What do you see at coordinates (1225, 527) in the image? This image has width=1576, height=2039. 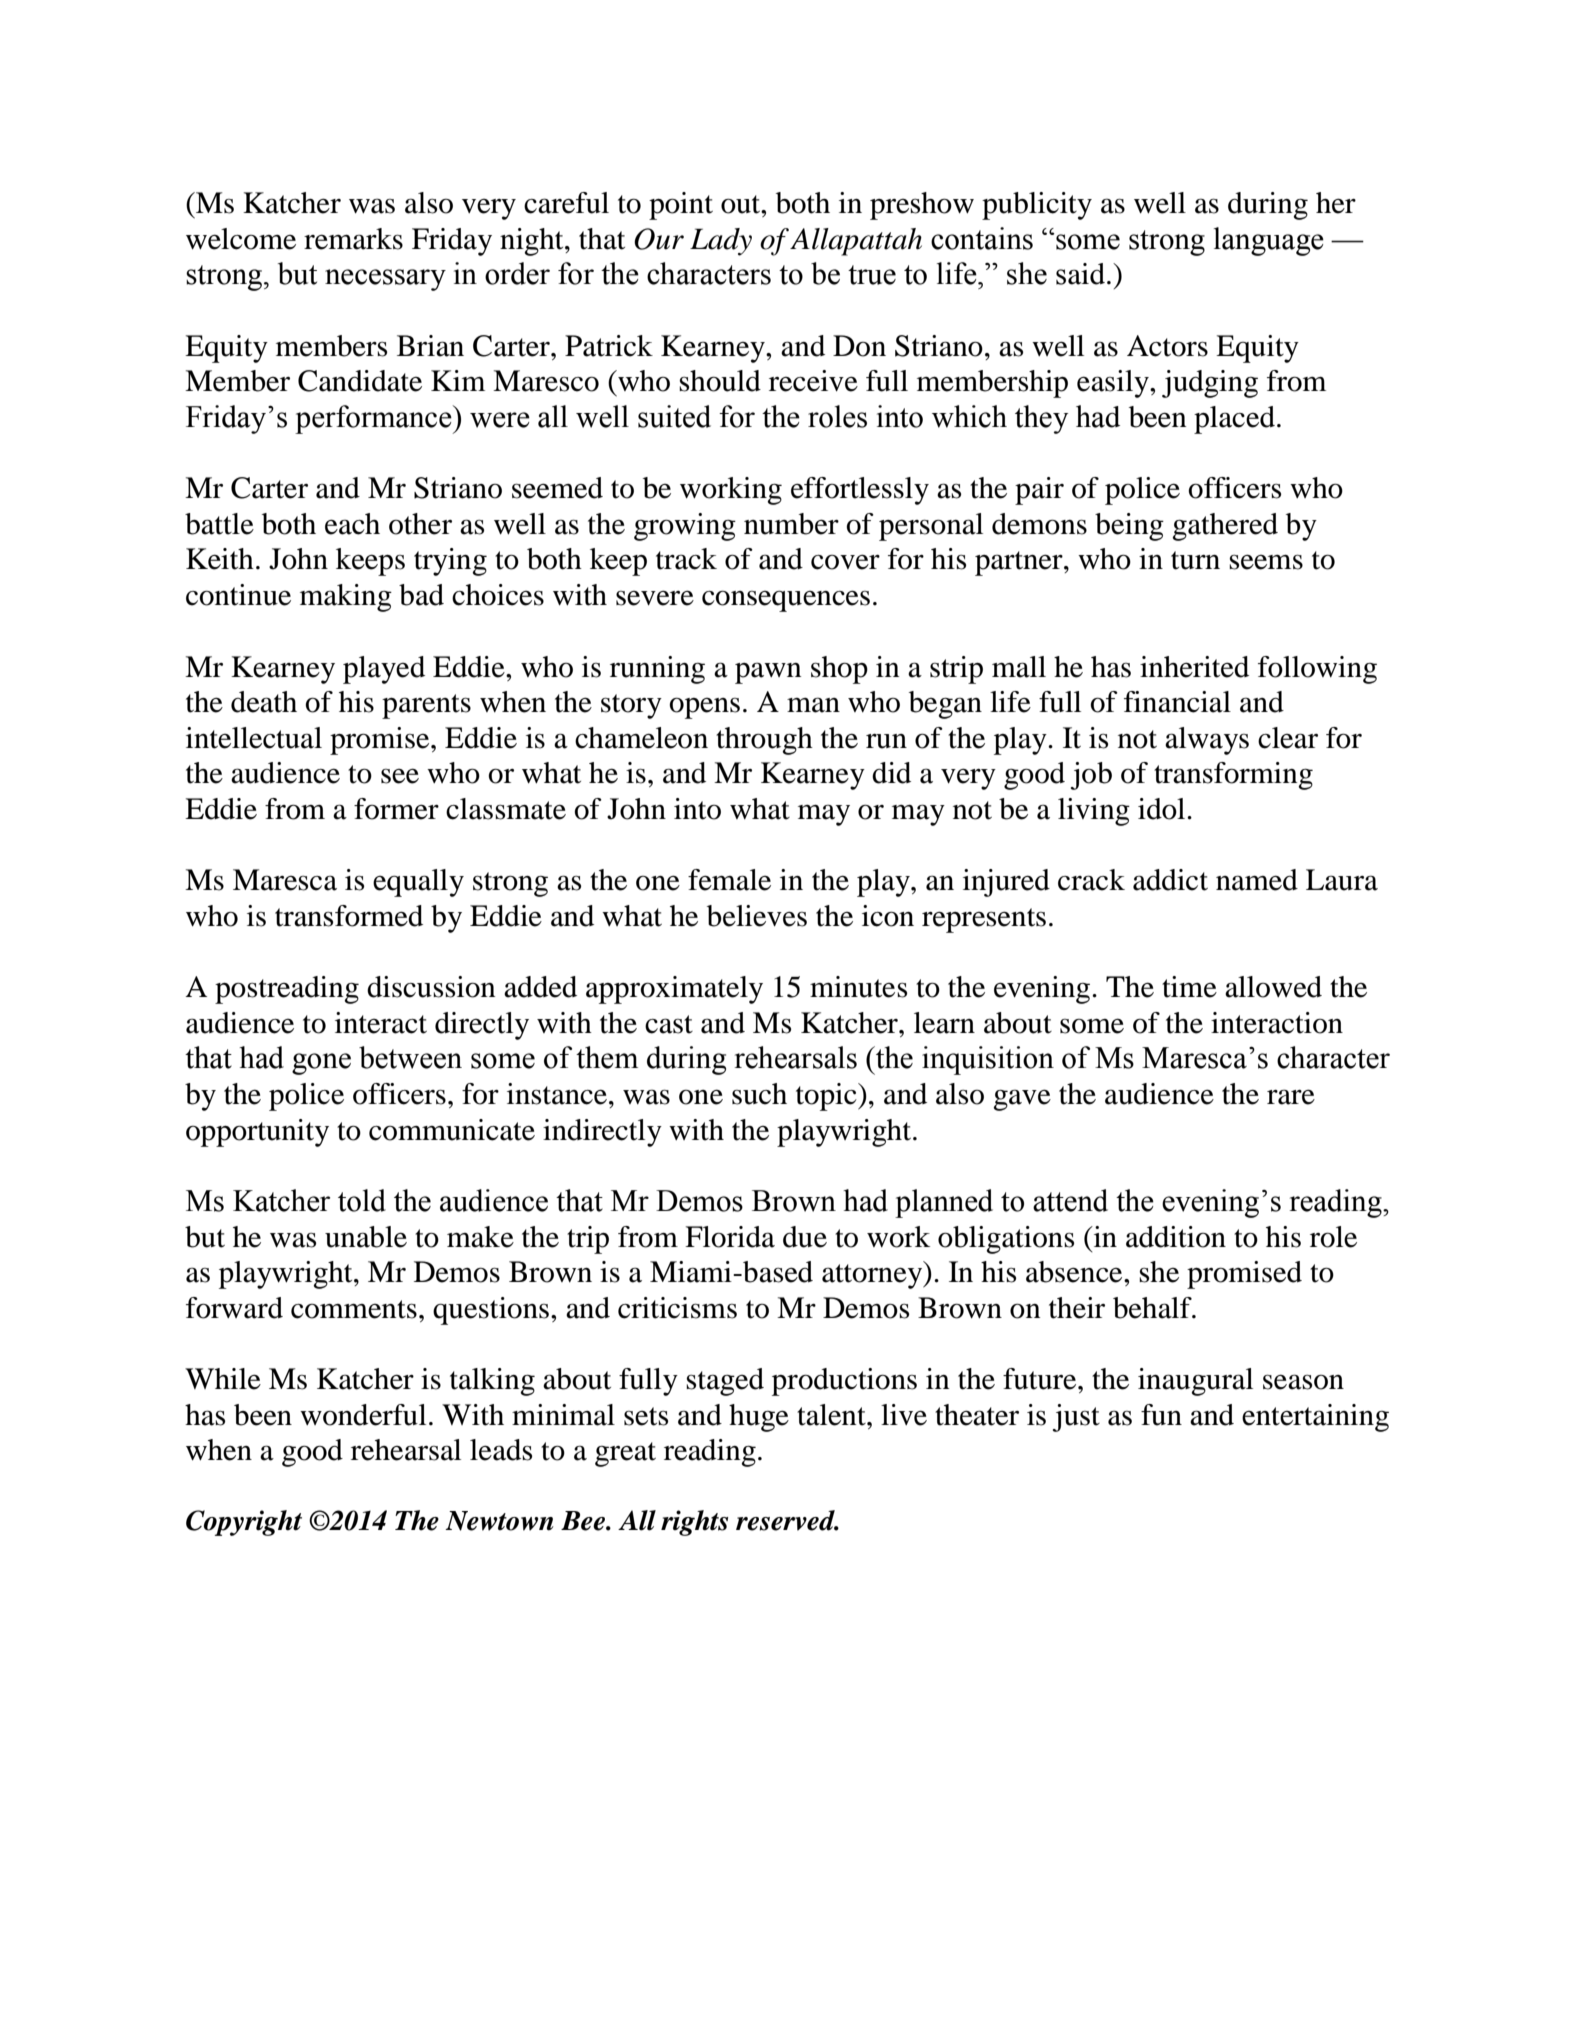 I see `gathered` at bounding box center [1225, 527].
